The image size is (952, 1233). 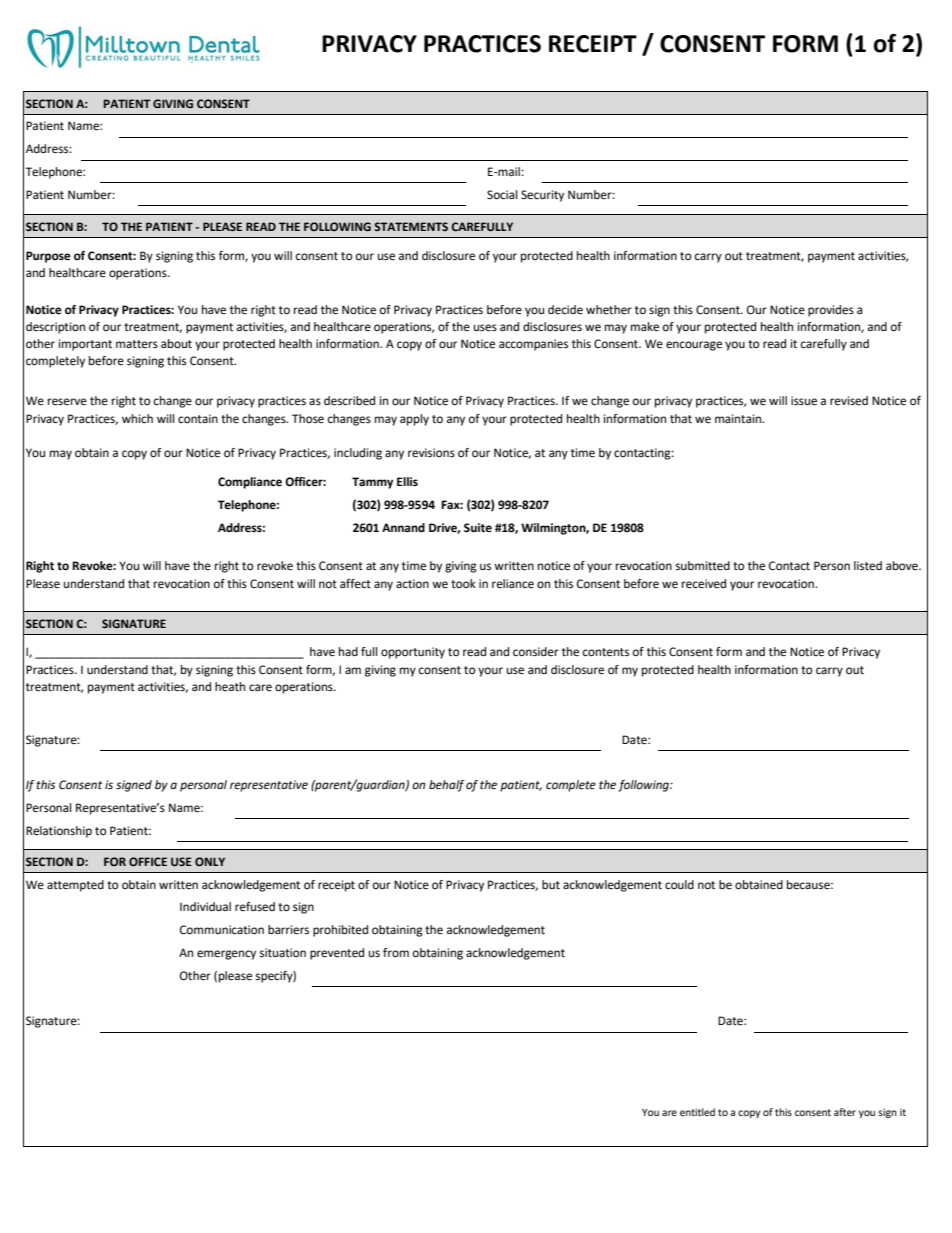 What do you see at coordinates (502, 194) in the screenshot?
I see `Social` at bounding box center [502, 194].
